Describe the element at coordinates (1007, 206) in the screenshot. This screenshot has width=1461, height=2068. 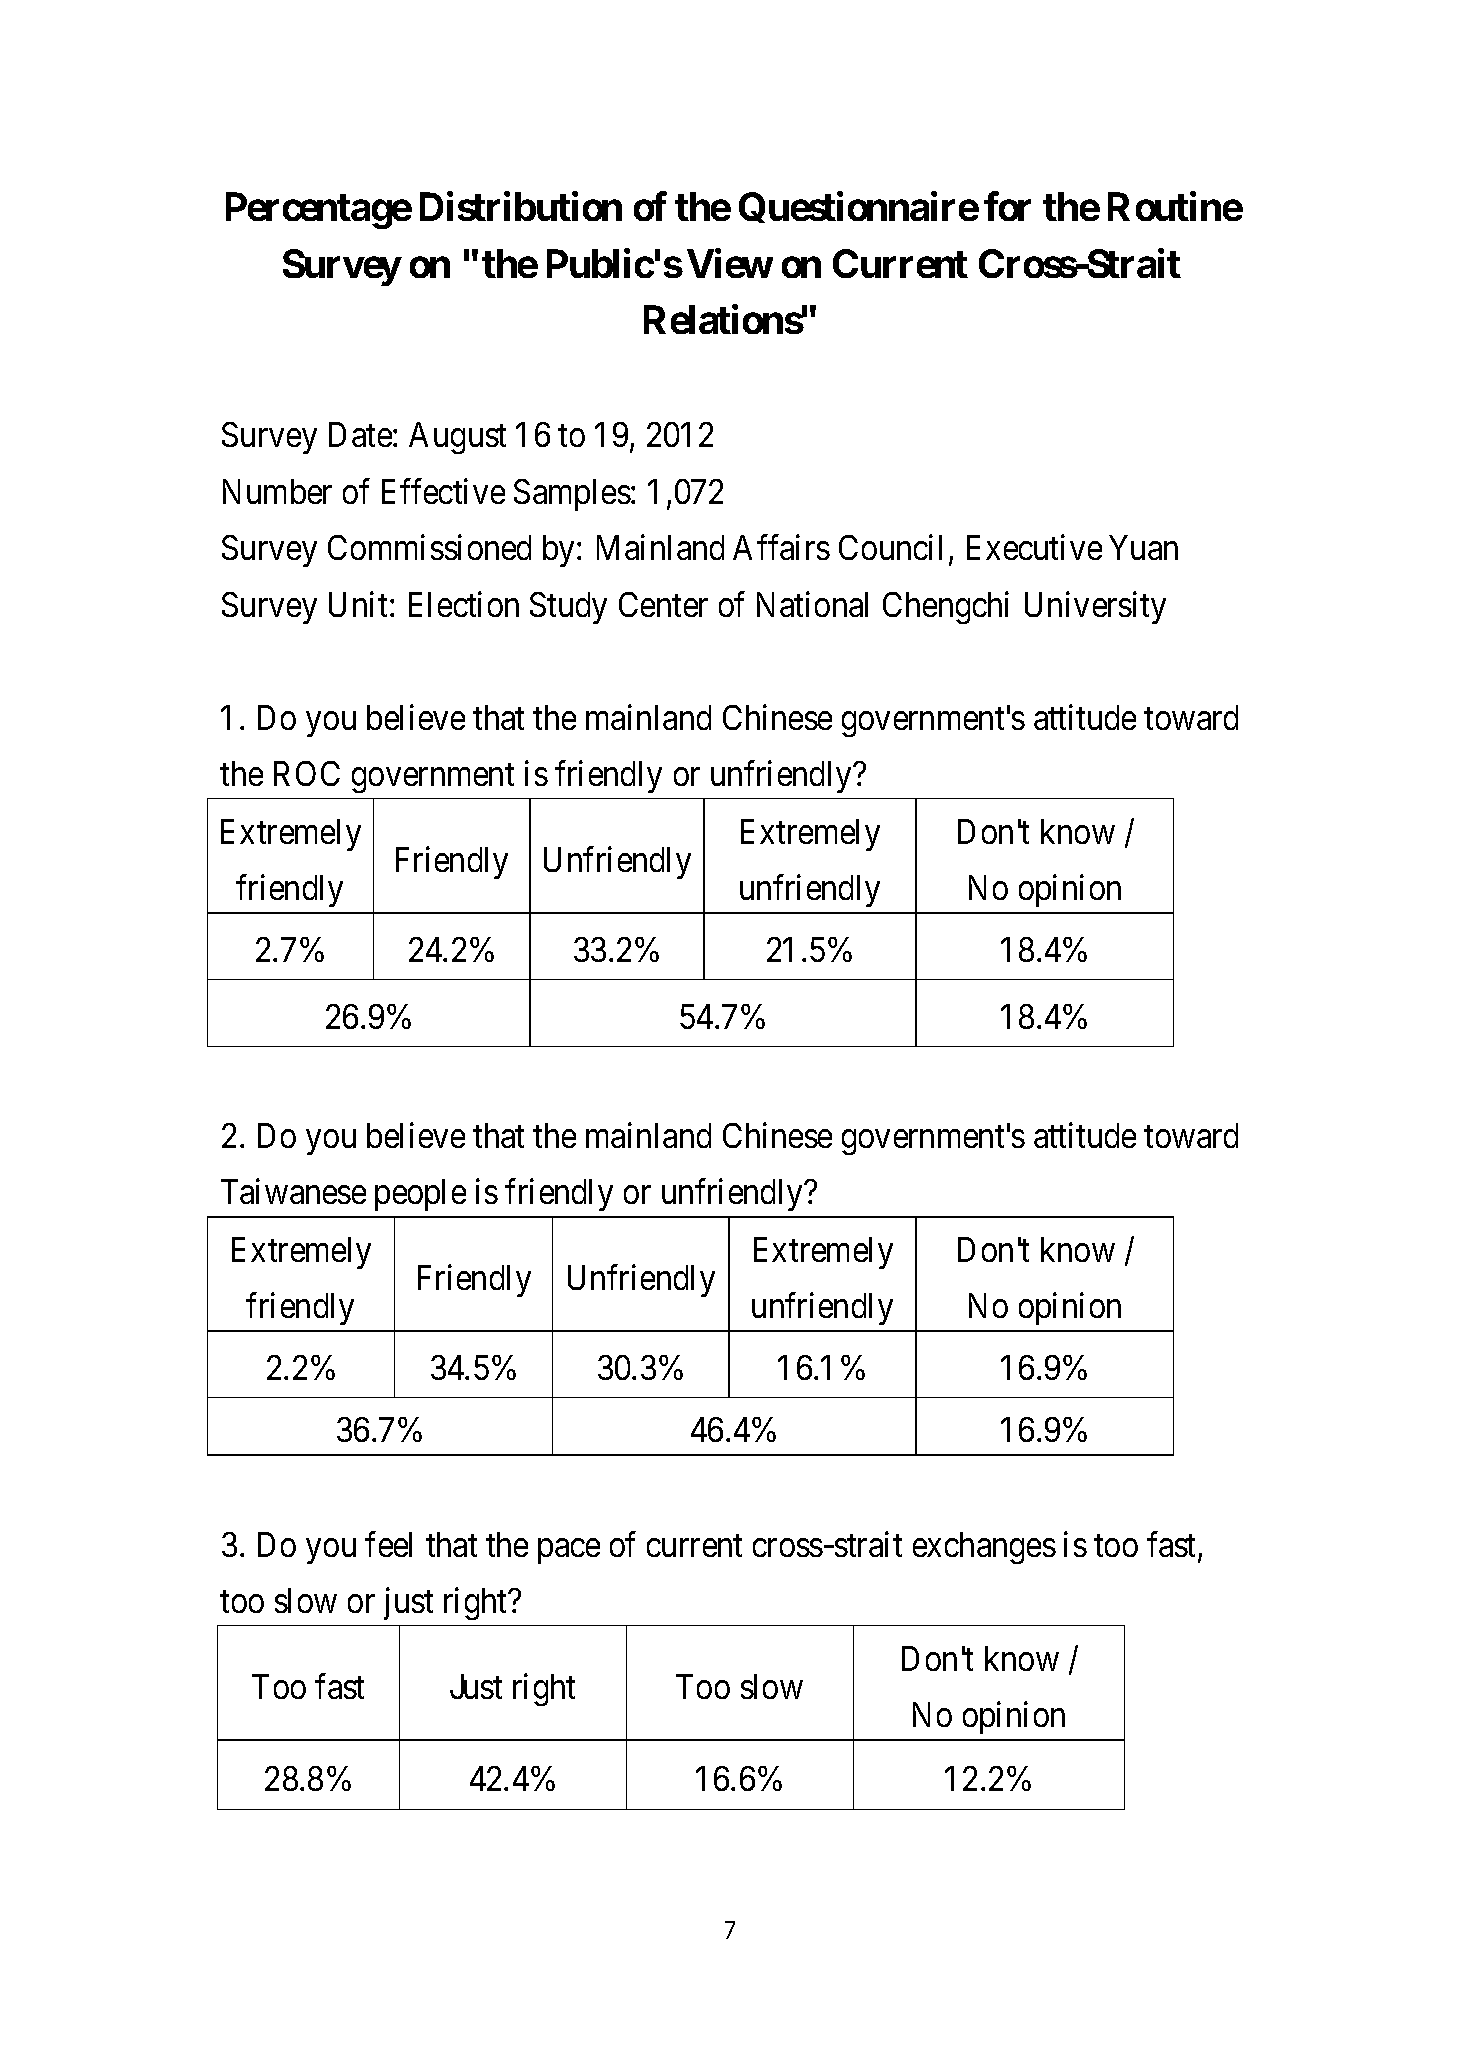
I see `for` at that location.
